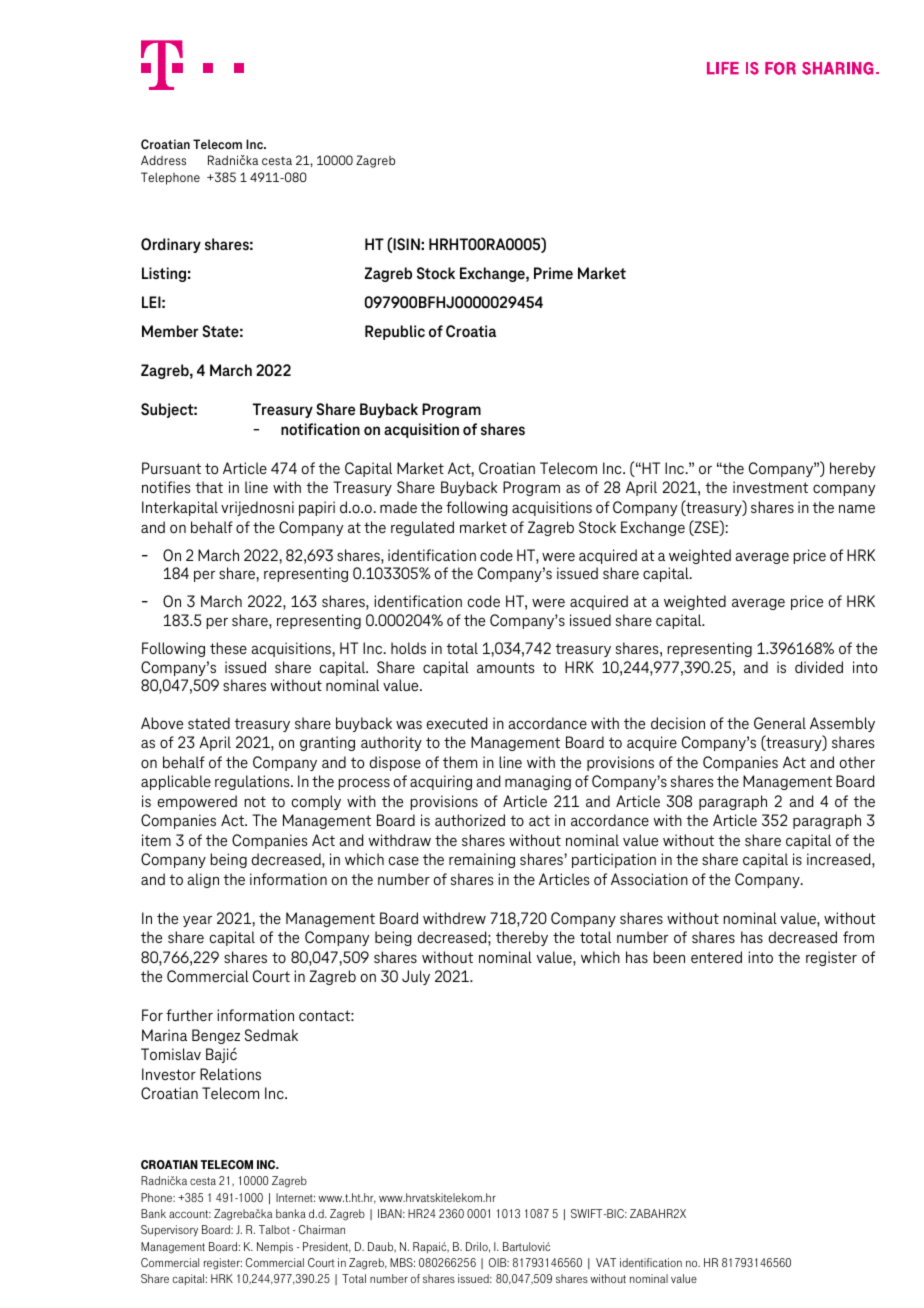  What do you see at coordinates (857, 508) in the screenshot?
I see `name` at bounding box center [857, 508].
